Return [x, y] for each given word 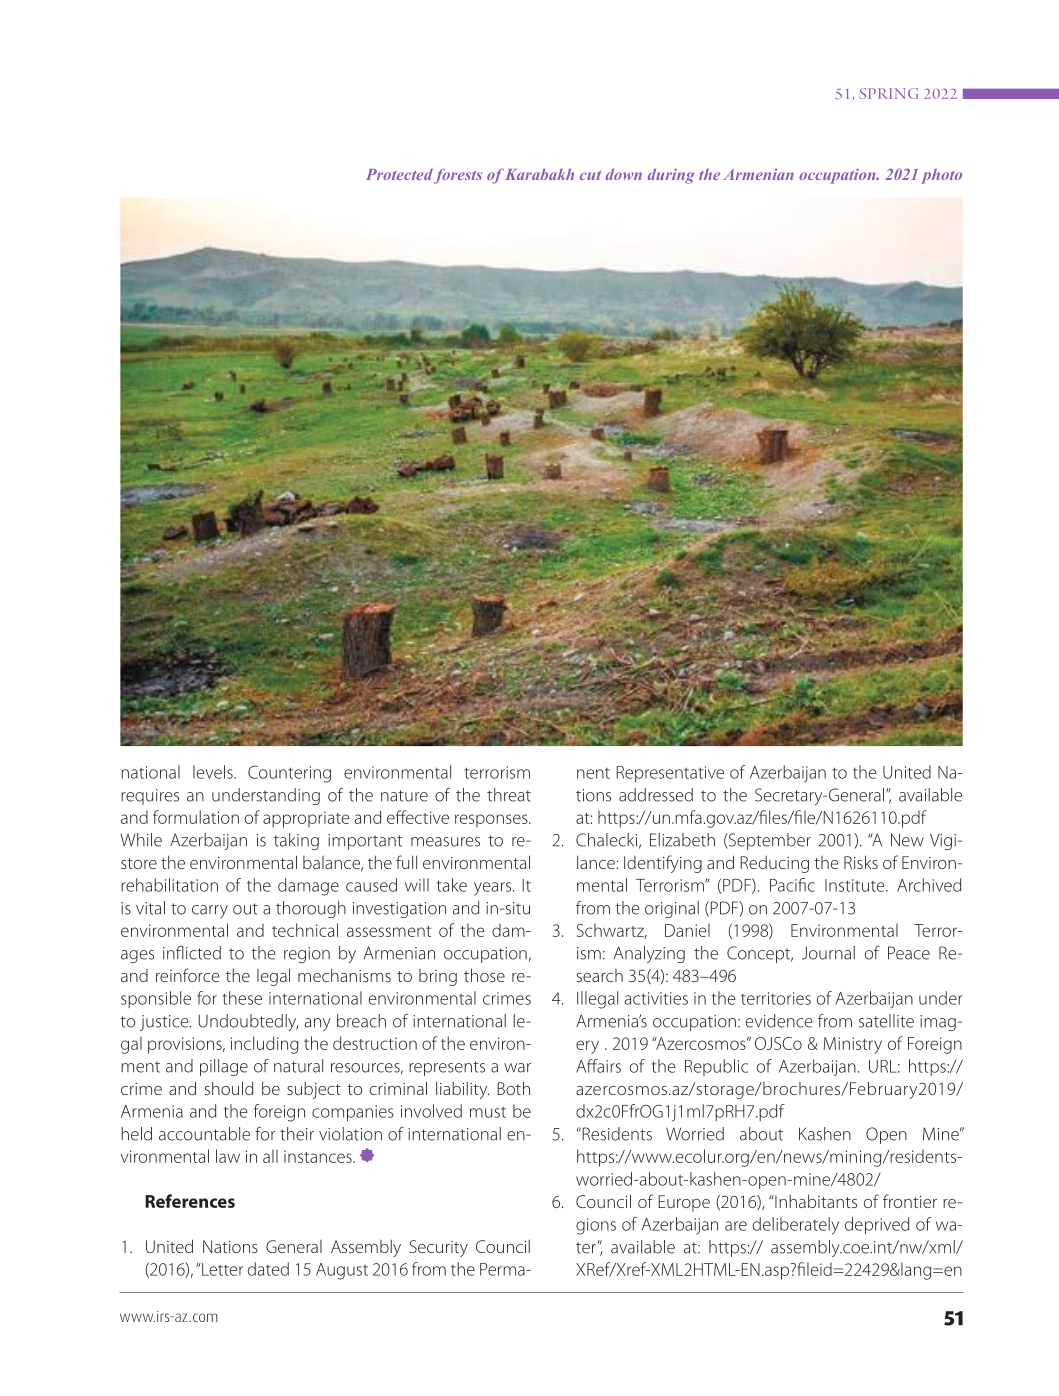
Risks [861, 862]
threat [509, 795]
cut [590, 175]
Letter [221, 1269]
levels [214, 772]
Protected [399, 174]
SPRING [888, 93]
